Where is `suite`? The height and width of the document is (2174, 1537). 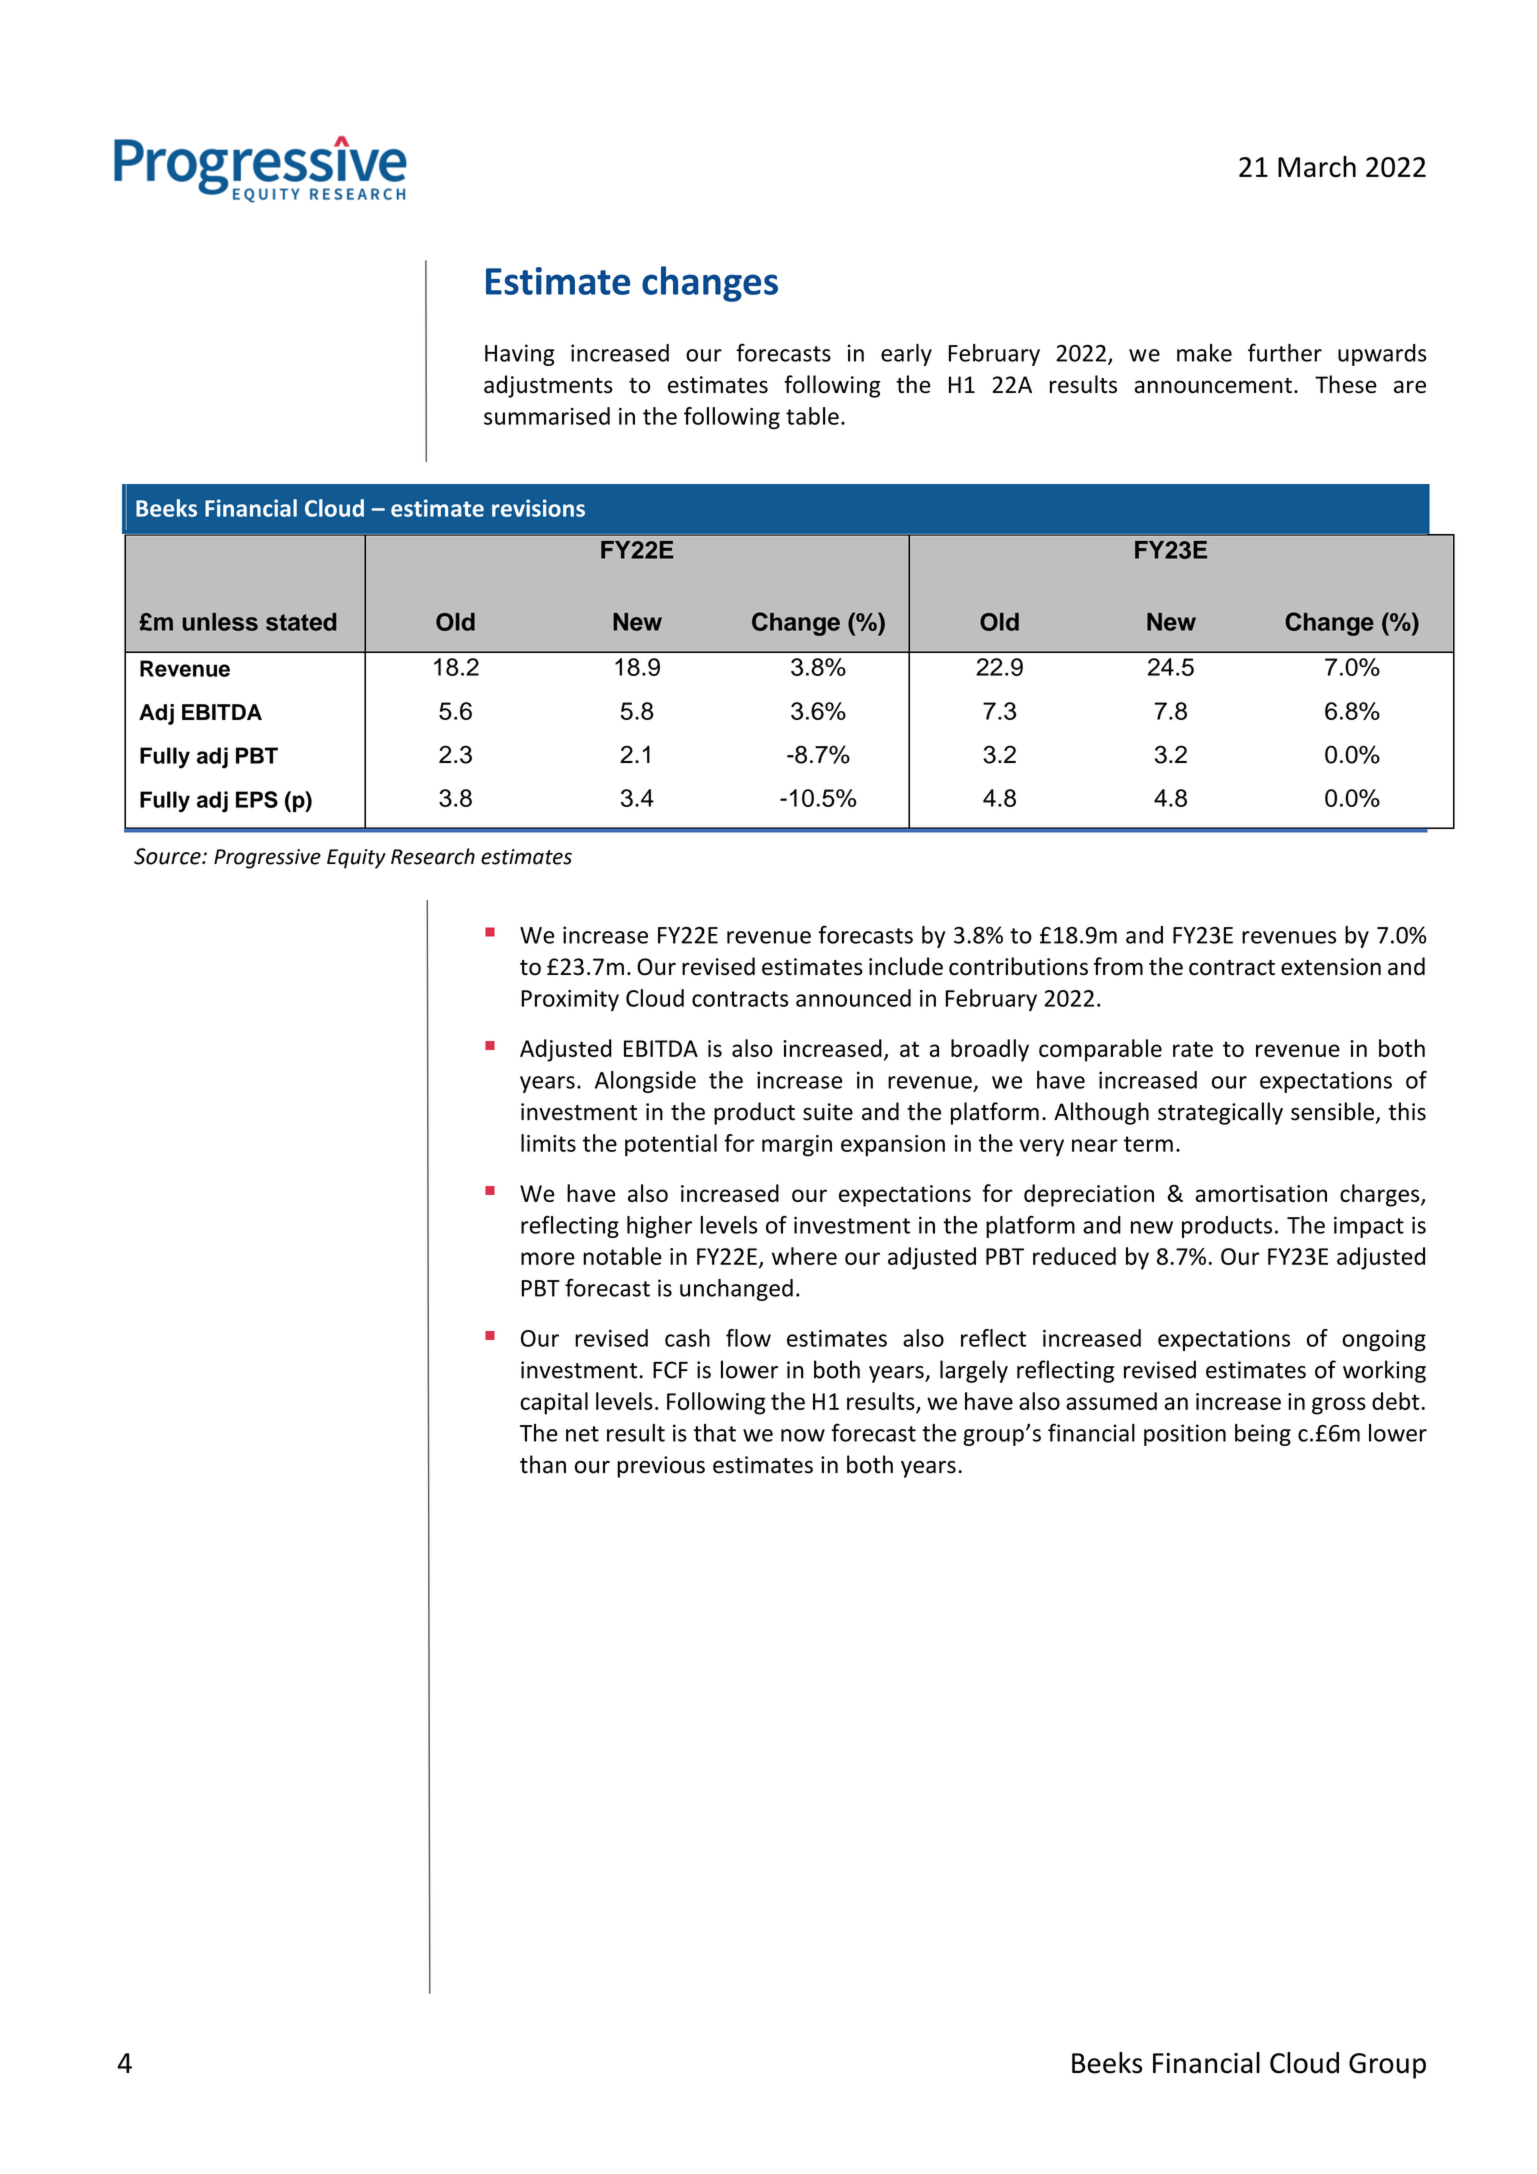
suite is located at coordinates (828, 1112).
